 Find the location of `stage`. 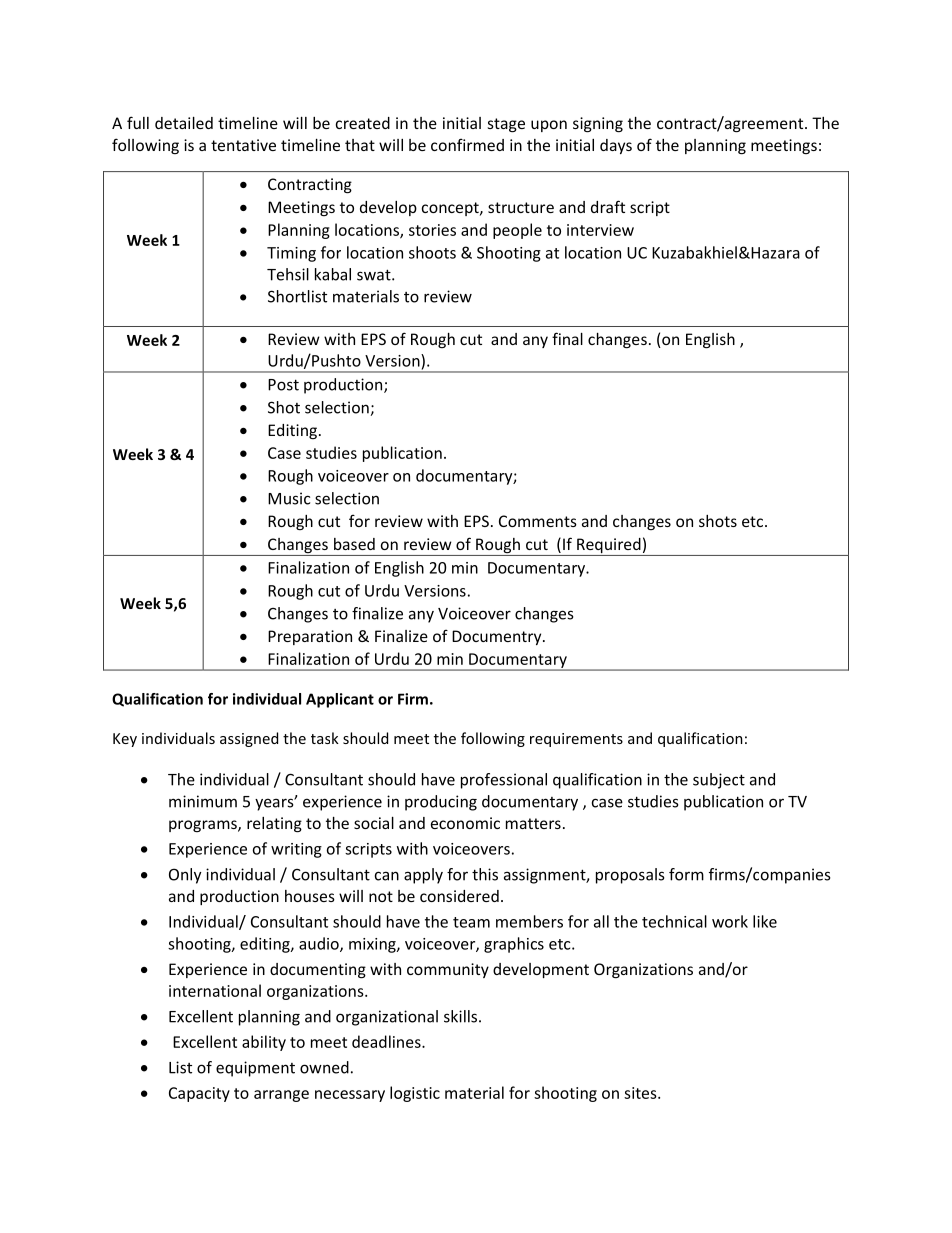

stage is located at coordinates (506, 125).
